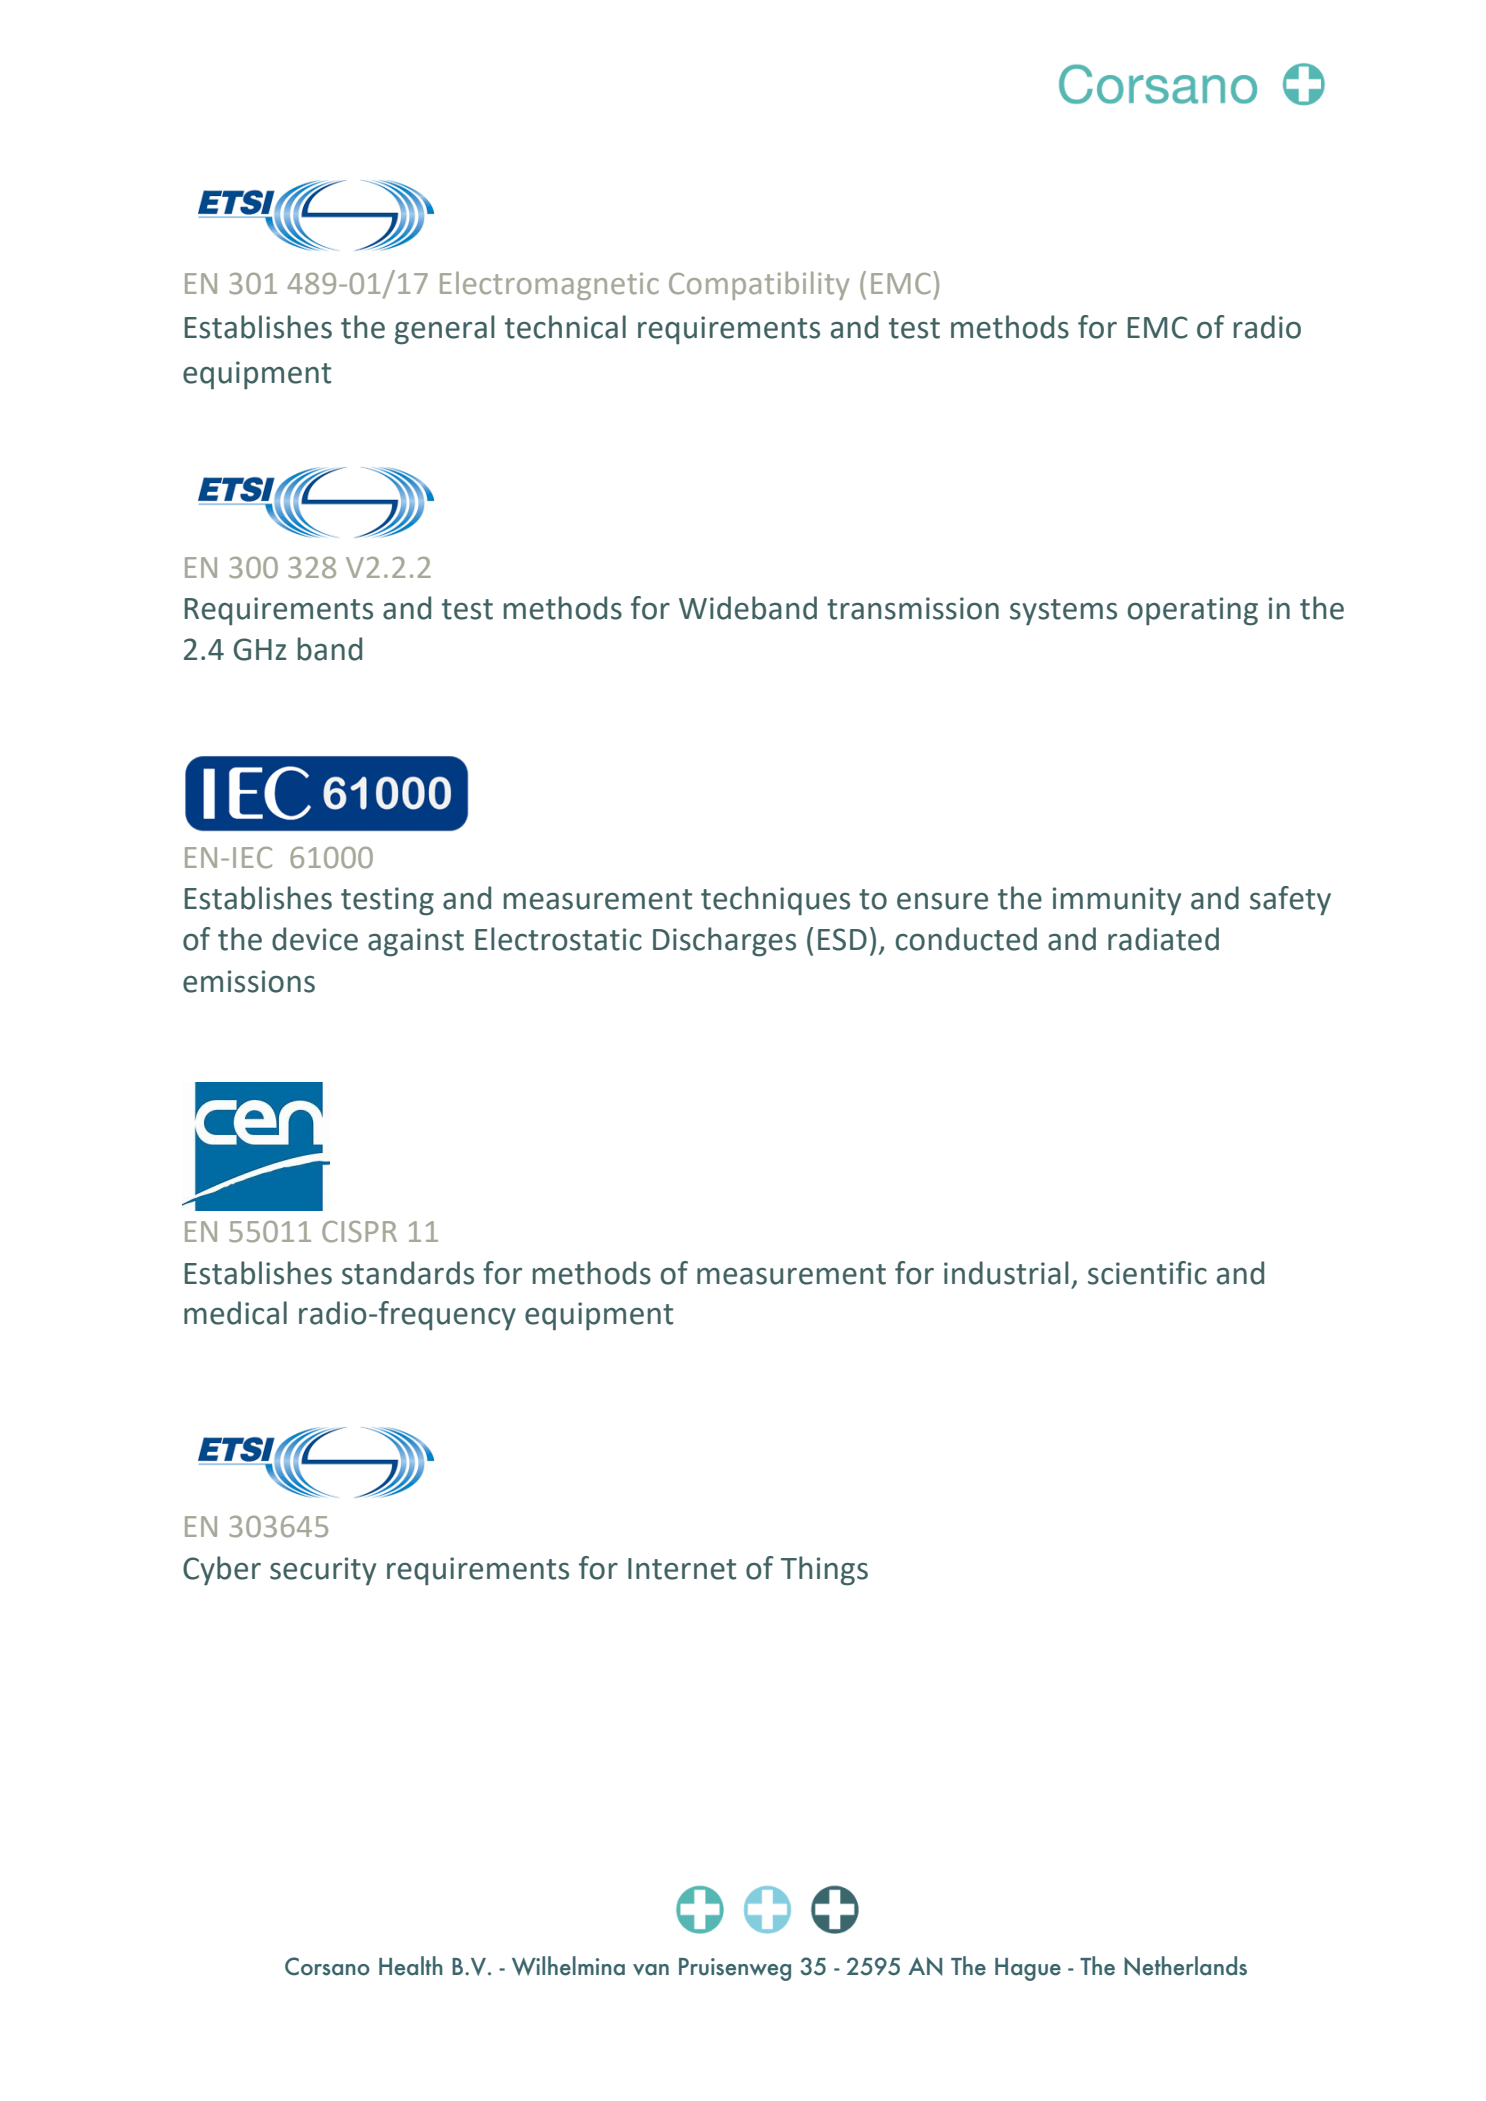 The image size is (1486, 2101). I want to click on industrial, so click(1006, 1273).
